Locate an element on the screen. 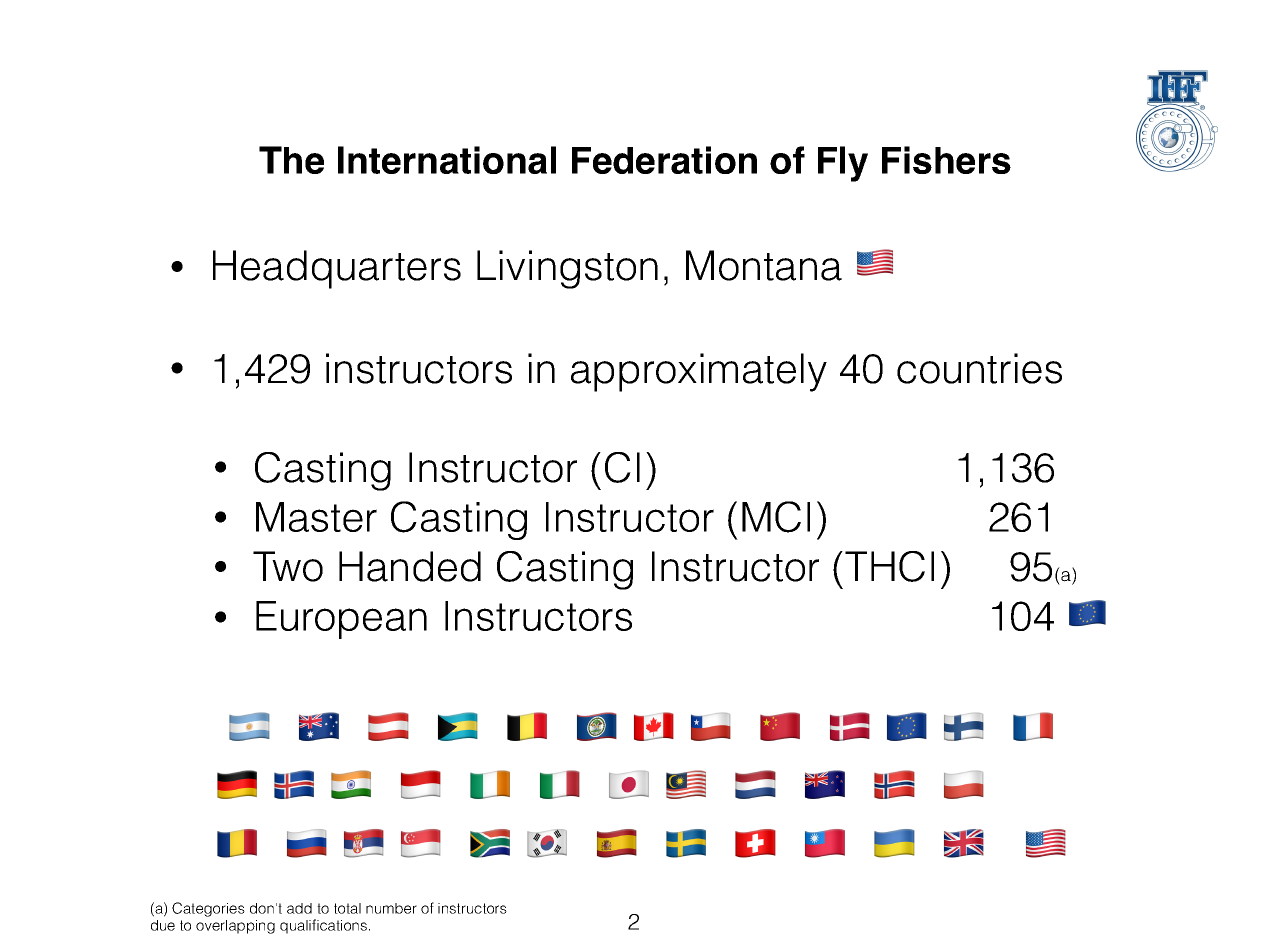 Image resolution: width=1270 pixels, height=952 pixels. Fly is located at coordinates (843, 164).
